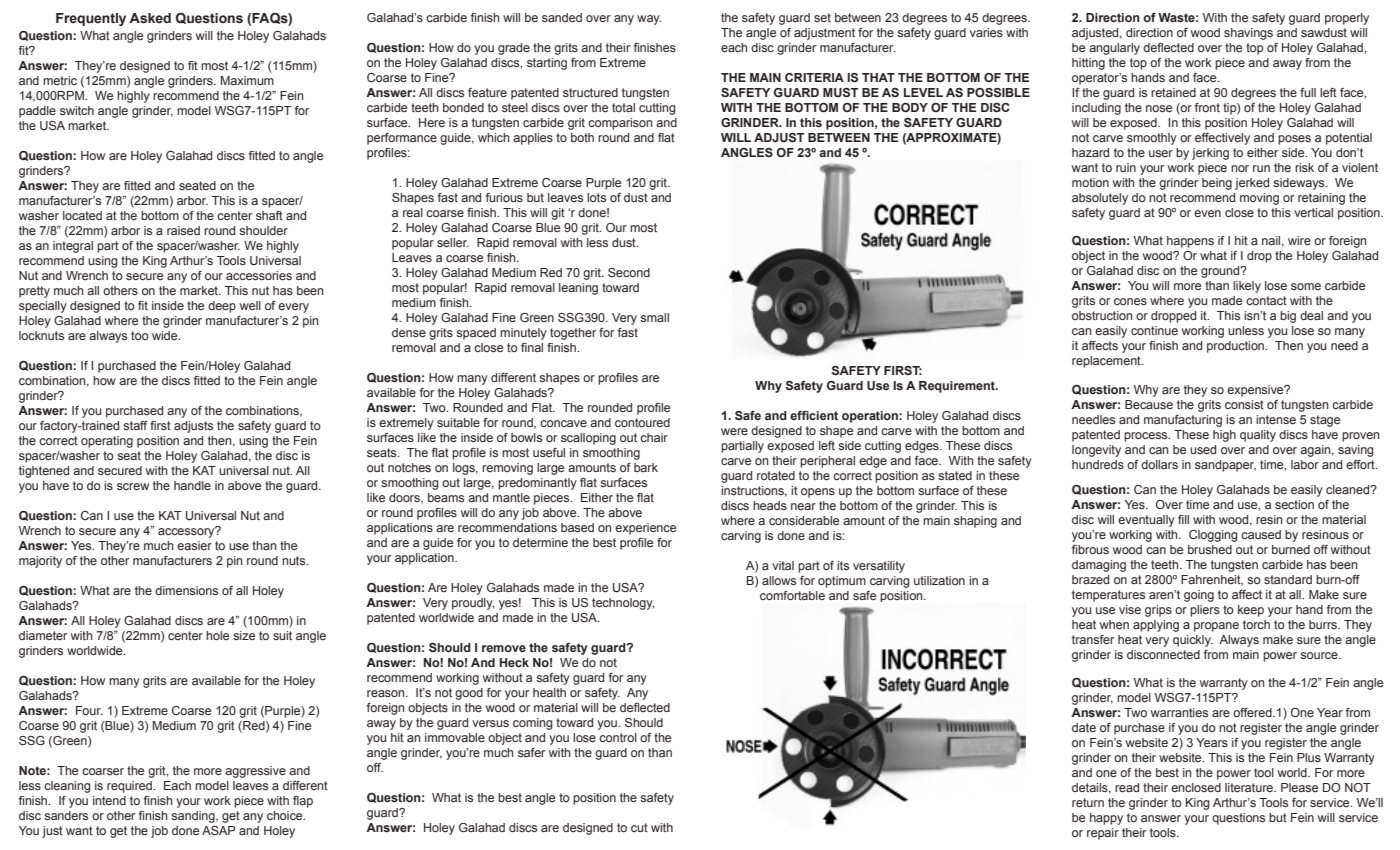 The image size is (1400, 850). I want to click on manufacturing, so click(1183, 421).
